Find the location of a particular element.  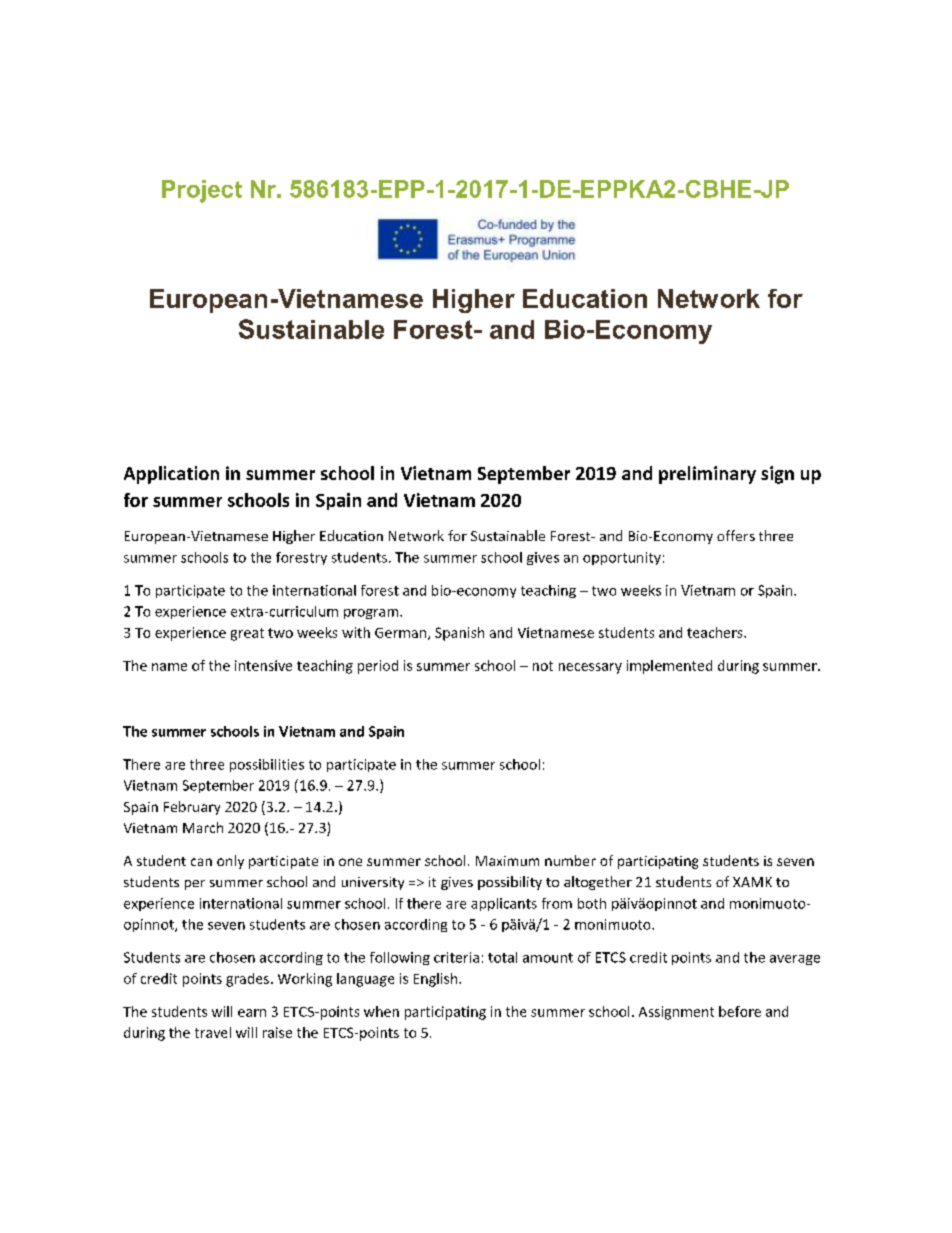

offers is located at coordinates (736, 535).
